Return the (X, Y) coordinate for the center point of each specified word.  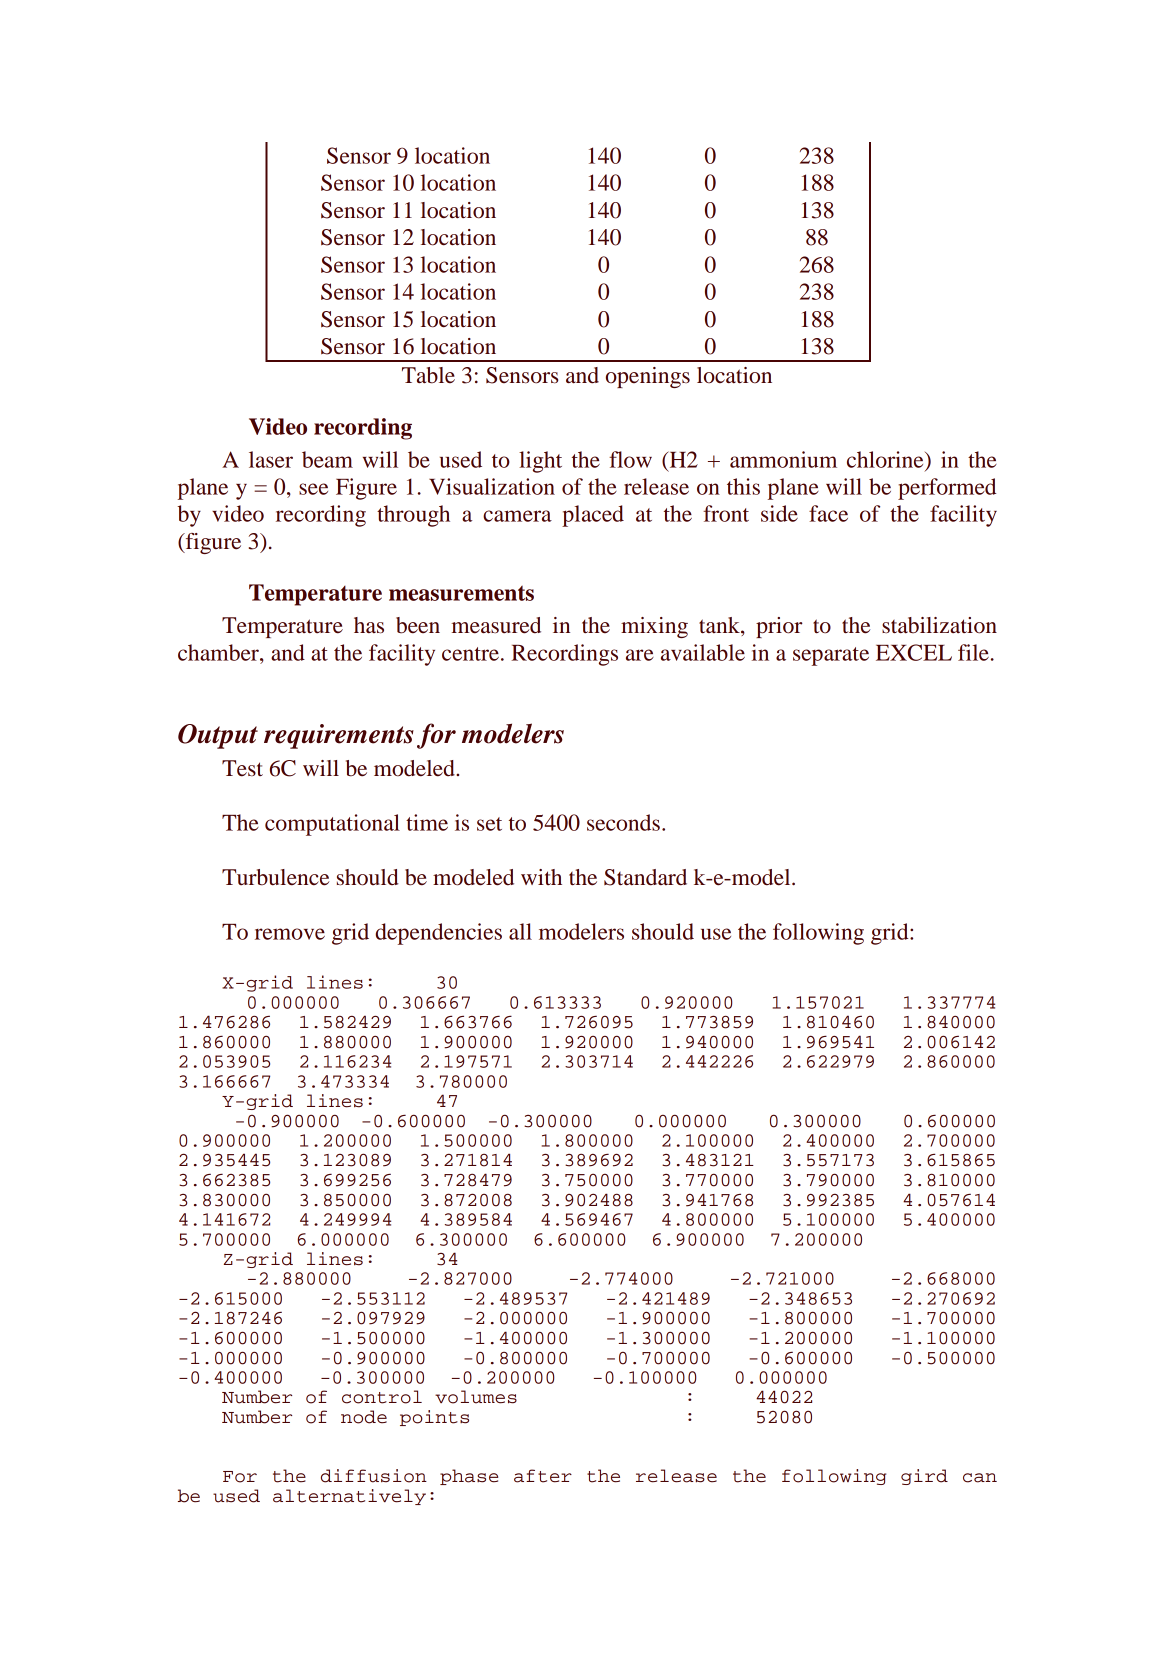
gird (924, 1477)
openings (648, 377)
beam (327, 459)
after (543, 1476)
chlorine (886, 459)
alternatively (349, 1497)
